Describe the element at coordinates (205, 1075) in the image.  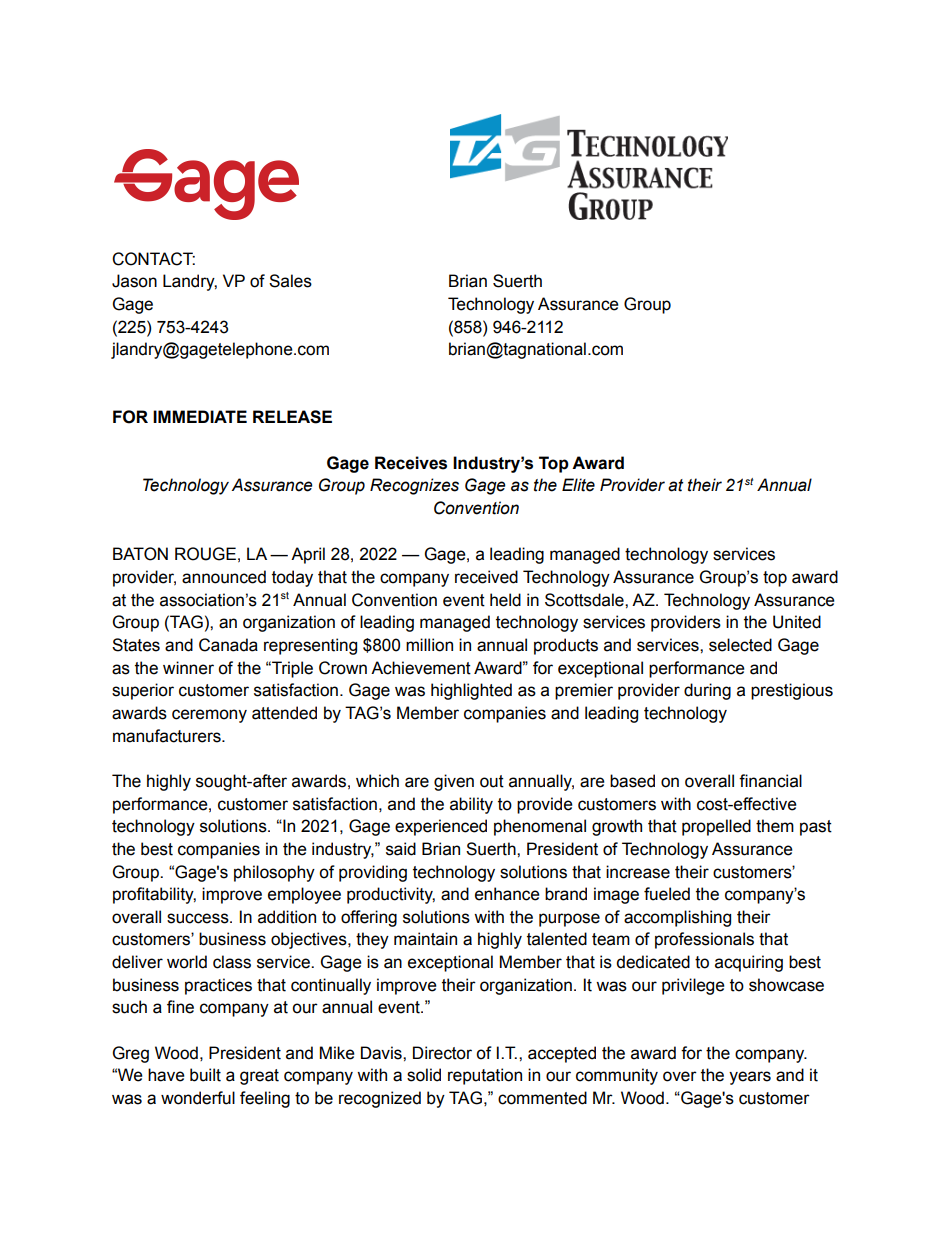
I see `built` at that location.
